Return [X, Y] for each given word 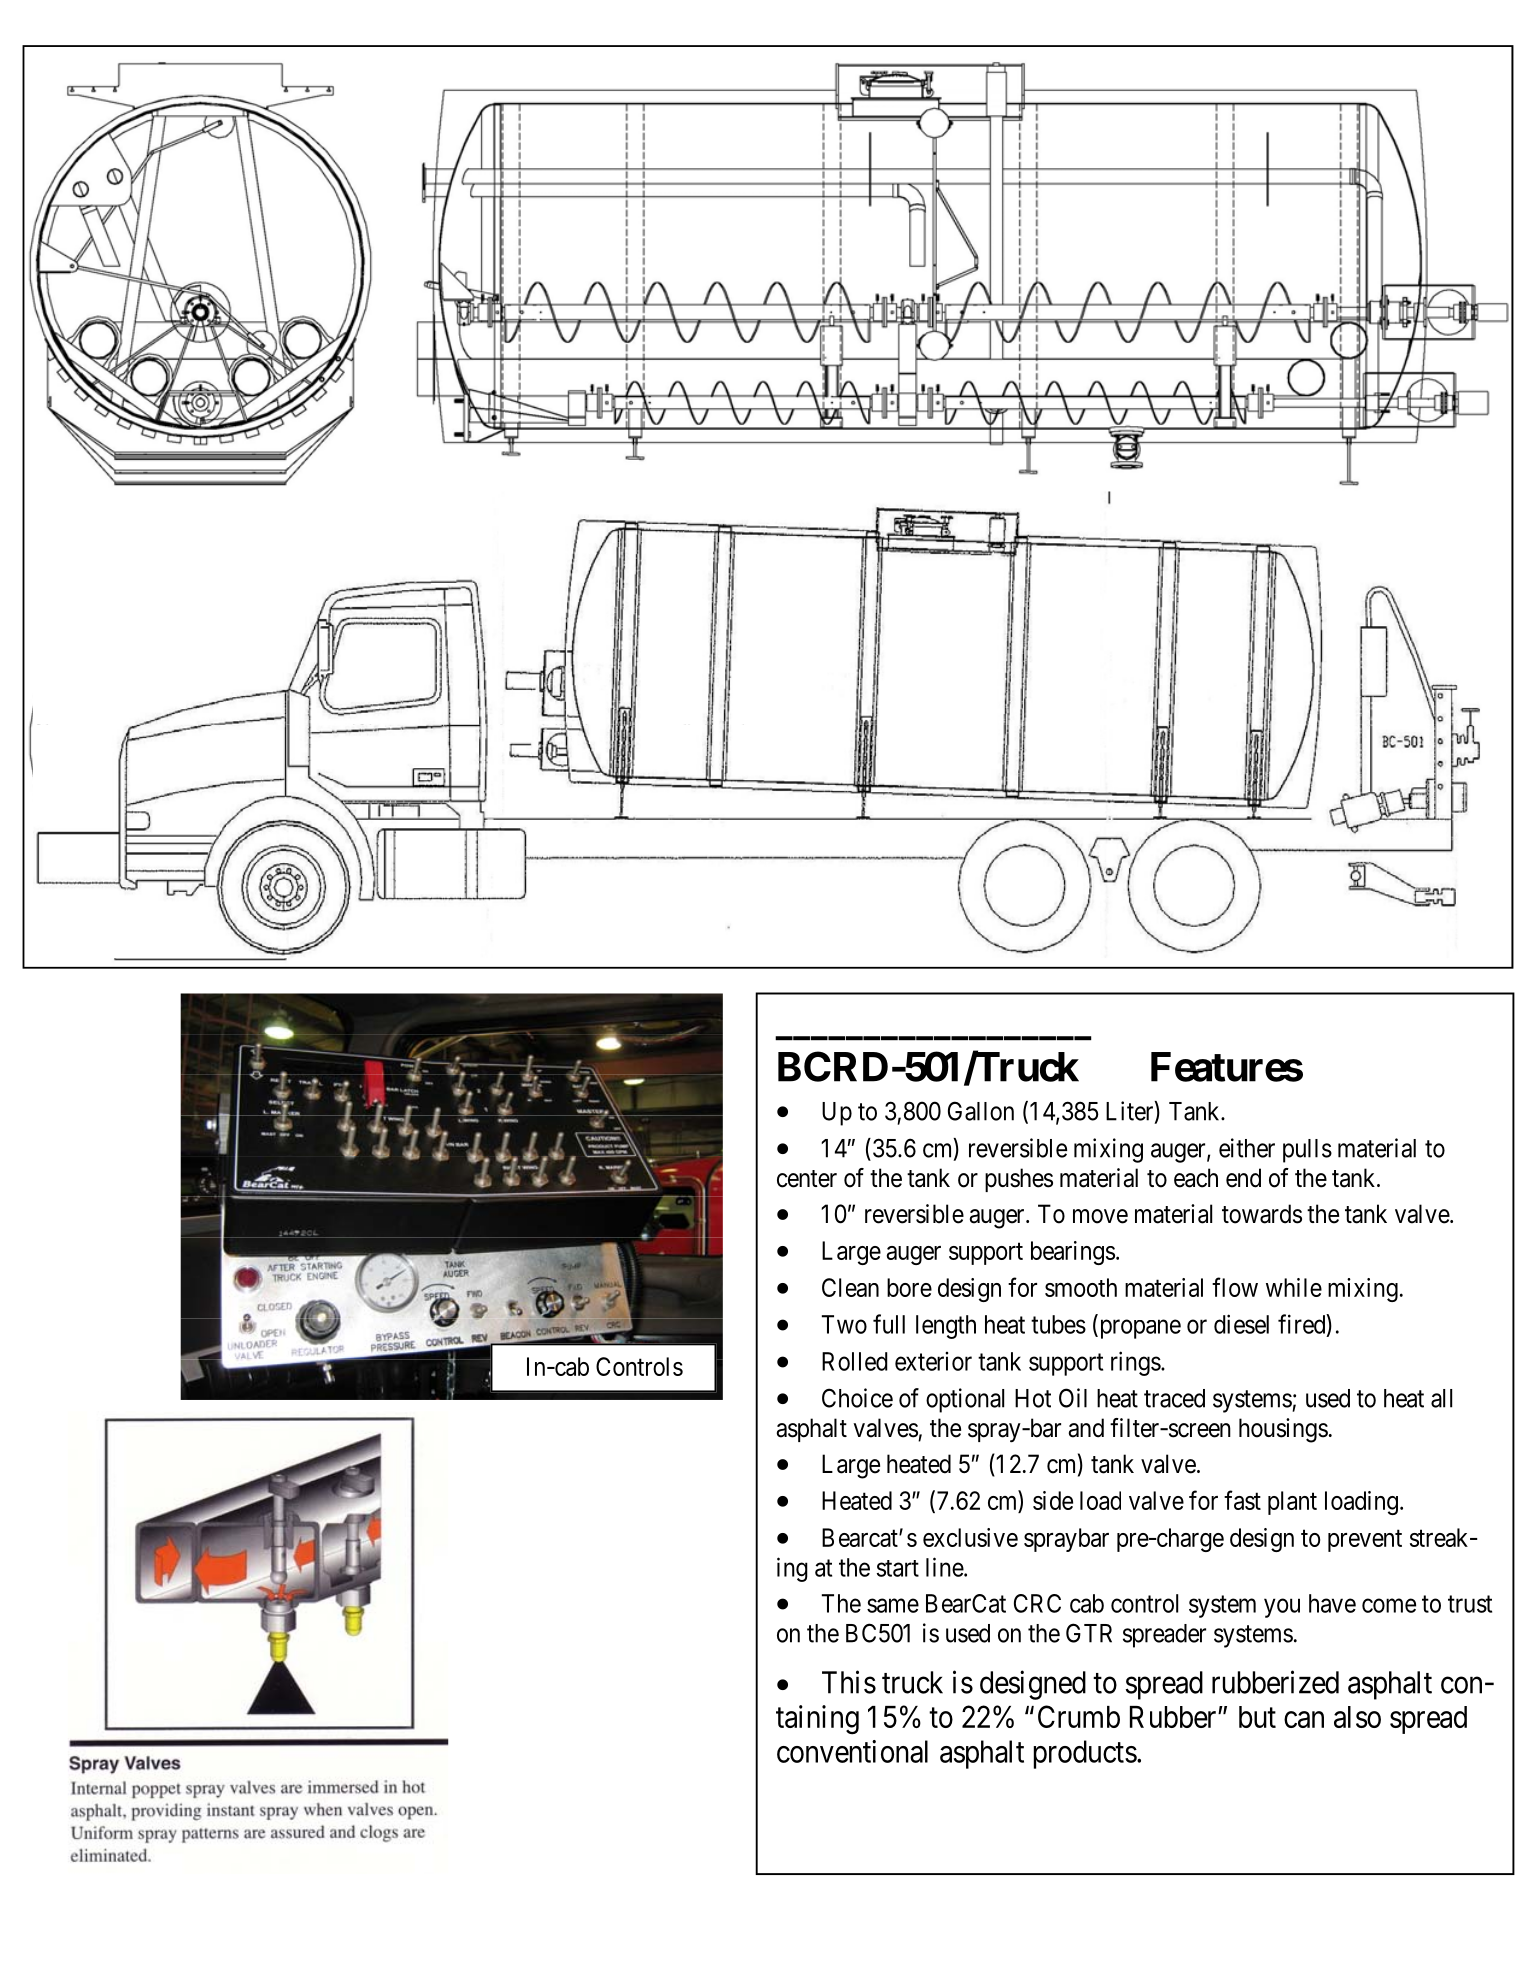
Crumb [1079, 1716]
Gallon [981, 1111]
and [1086, 1428]
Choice [857, 1398]
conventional [852, 1751]
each [1196, 1178]
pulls [1307, 1151]
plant [1292, 1503]
